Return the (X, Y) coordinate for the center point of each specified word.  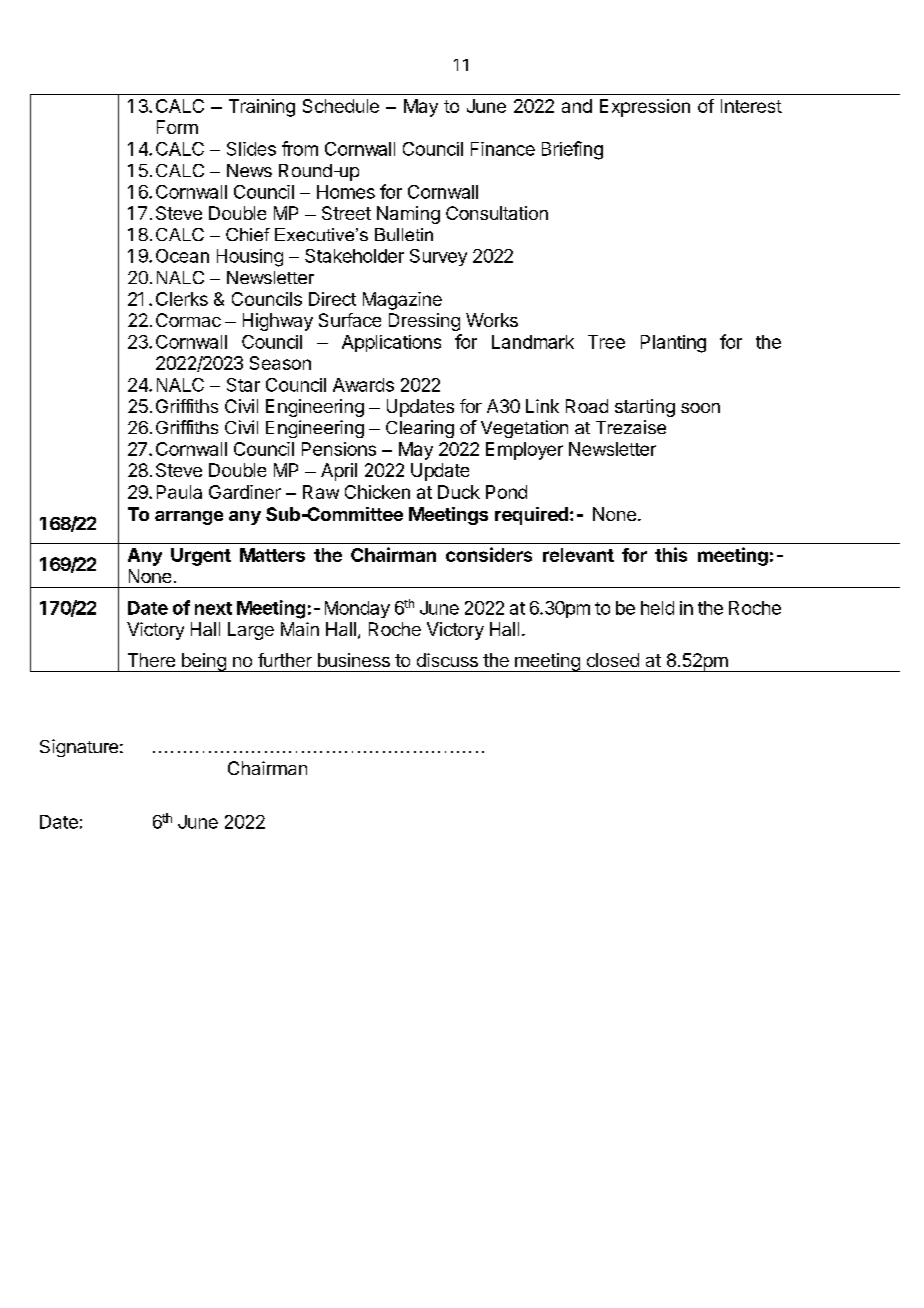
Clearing (420, 429)
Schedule (341, 106)
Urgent (201, 557)
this (671, 554)
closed (613, 660)
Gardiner (245, 492)
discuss (447, 660)
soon (700, 408)
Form (177, 127)
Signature (79, 748)
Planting (673, 344)
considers (489, 554)
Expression (645, 108)
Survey (438, 257)
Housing (250, 258)
